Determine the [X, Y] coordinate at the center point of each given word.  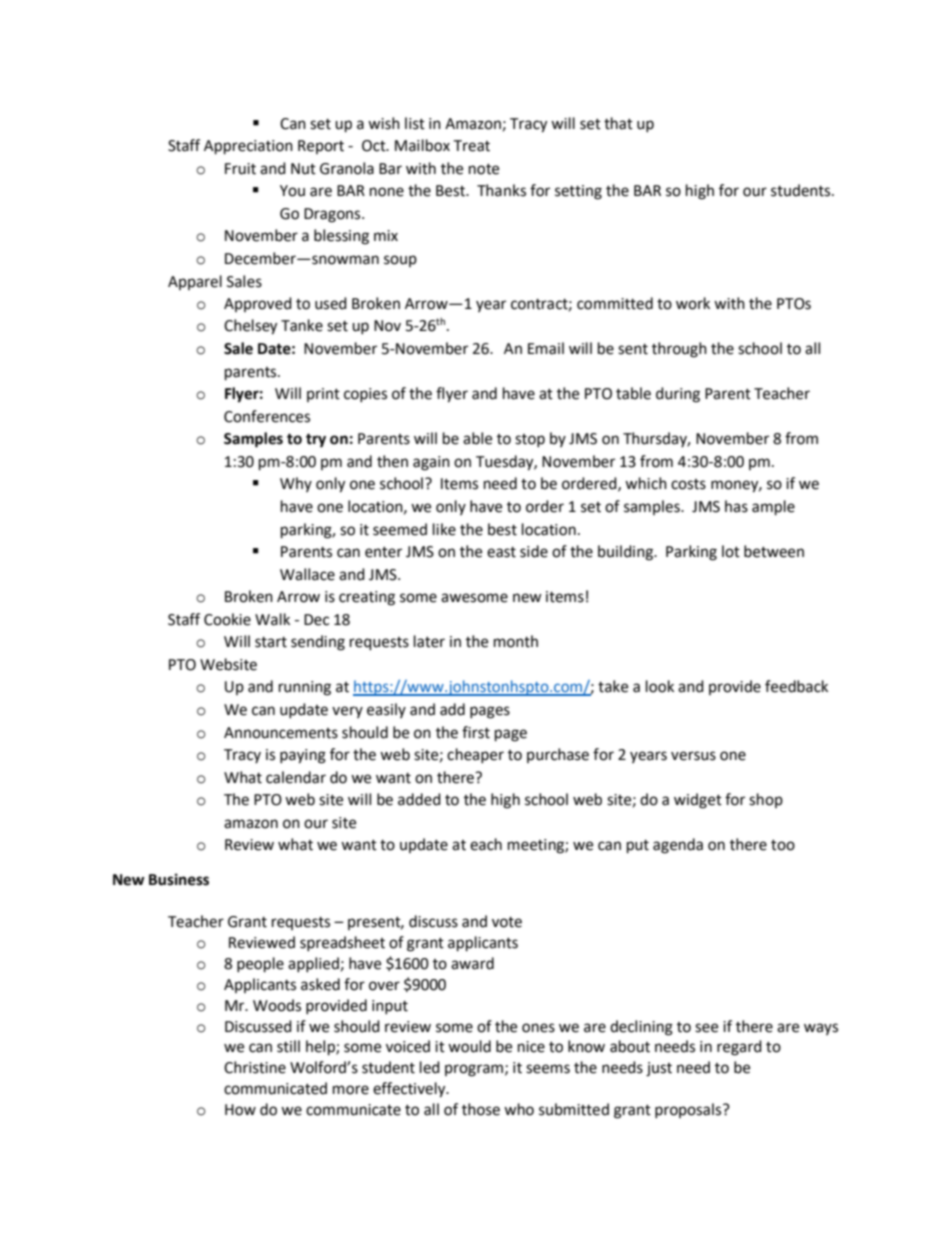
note [484, 169]
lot [731, 551]
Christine [255, 1067]
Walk [272, 619]
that [618, 123]
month [516, 641]
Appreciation [248, 147]
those [481, 1109]
